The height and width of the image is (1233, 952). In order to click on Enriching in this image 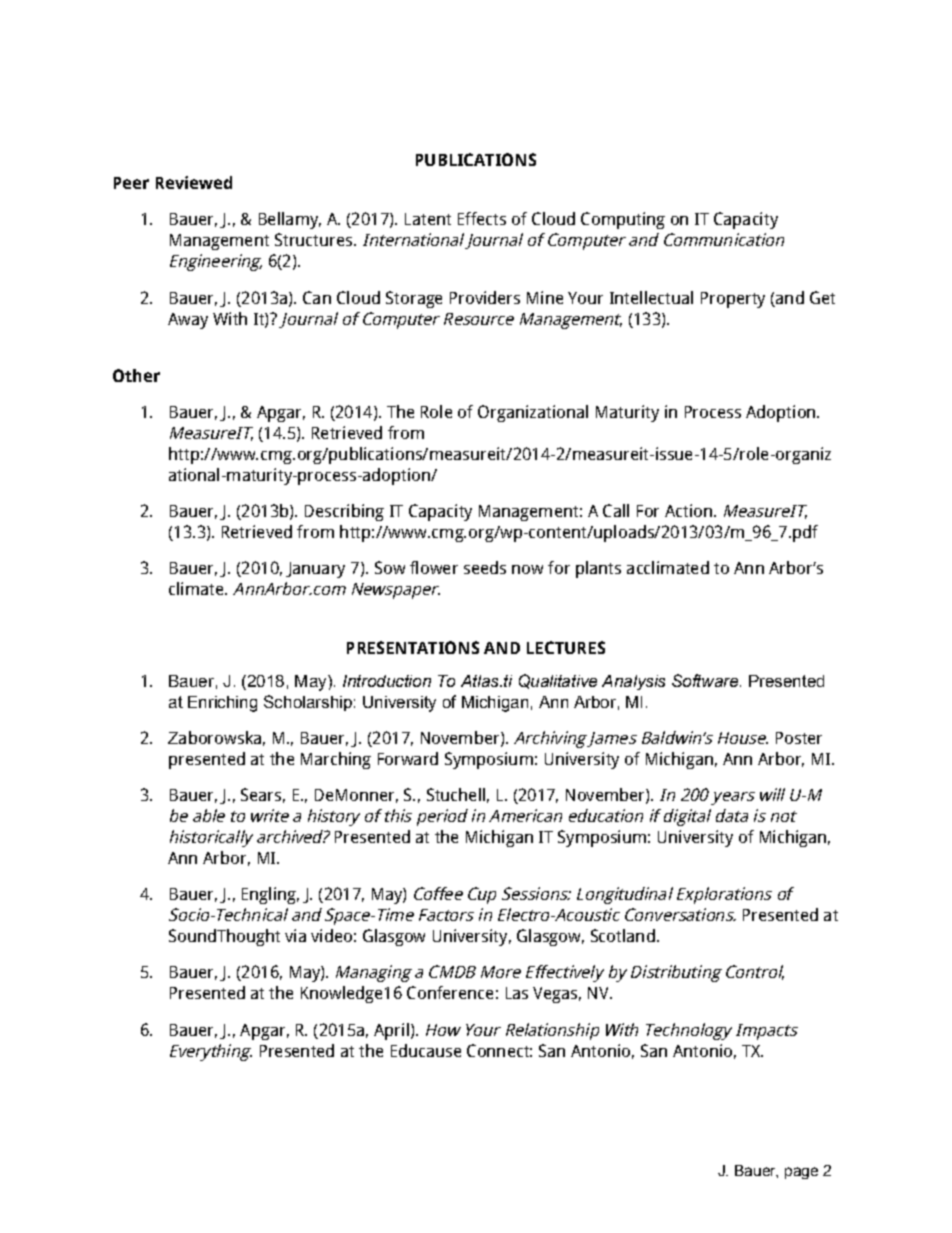, I will do `click(222, 704)`.
